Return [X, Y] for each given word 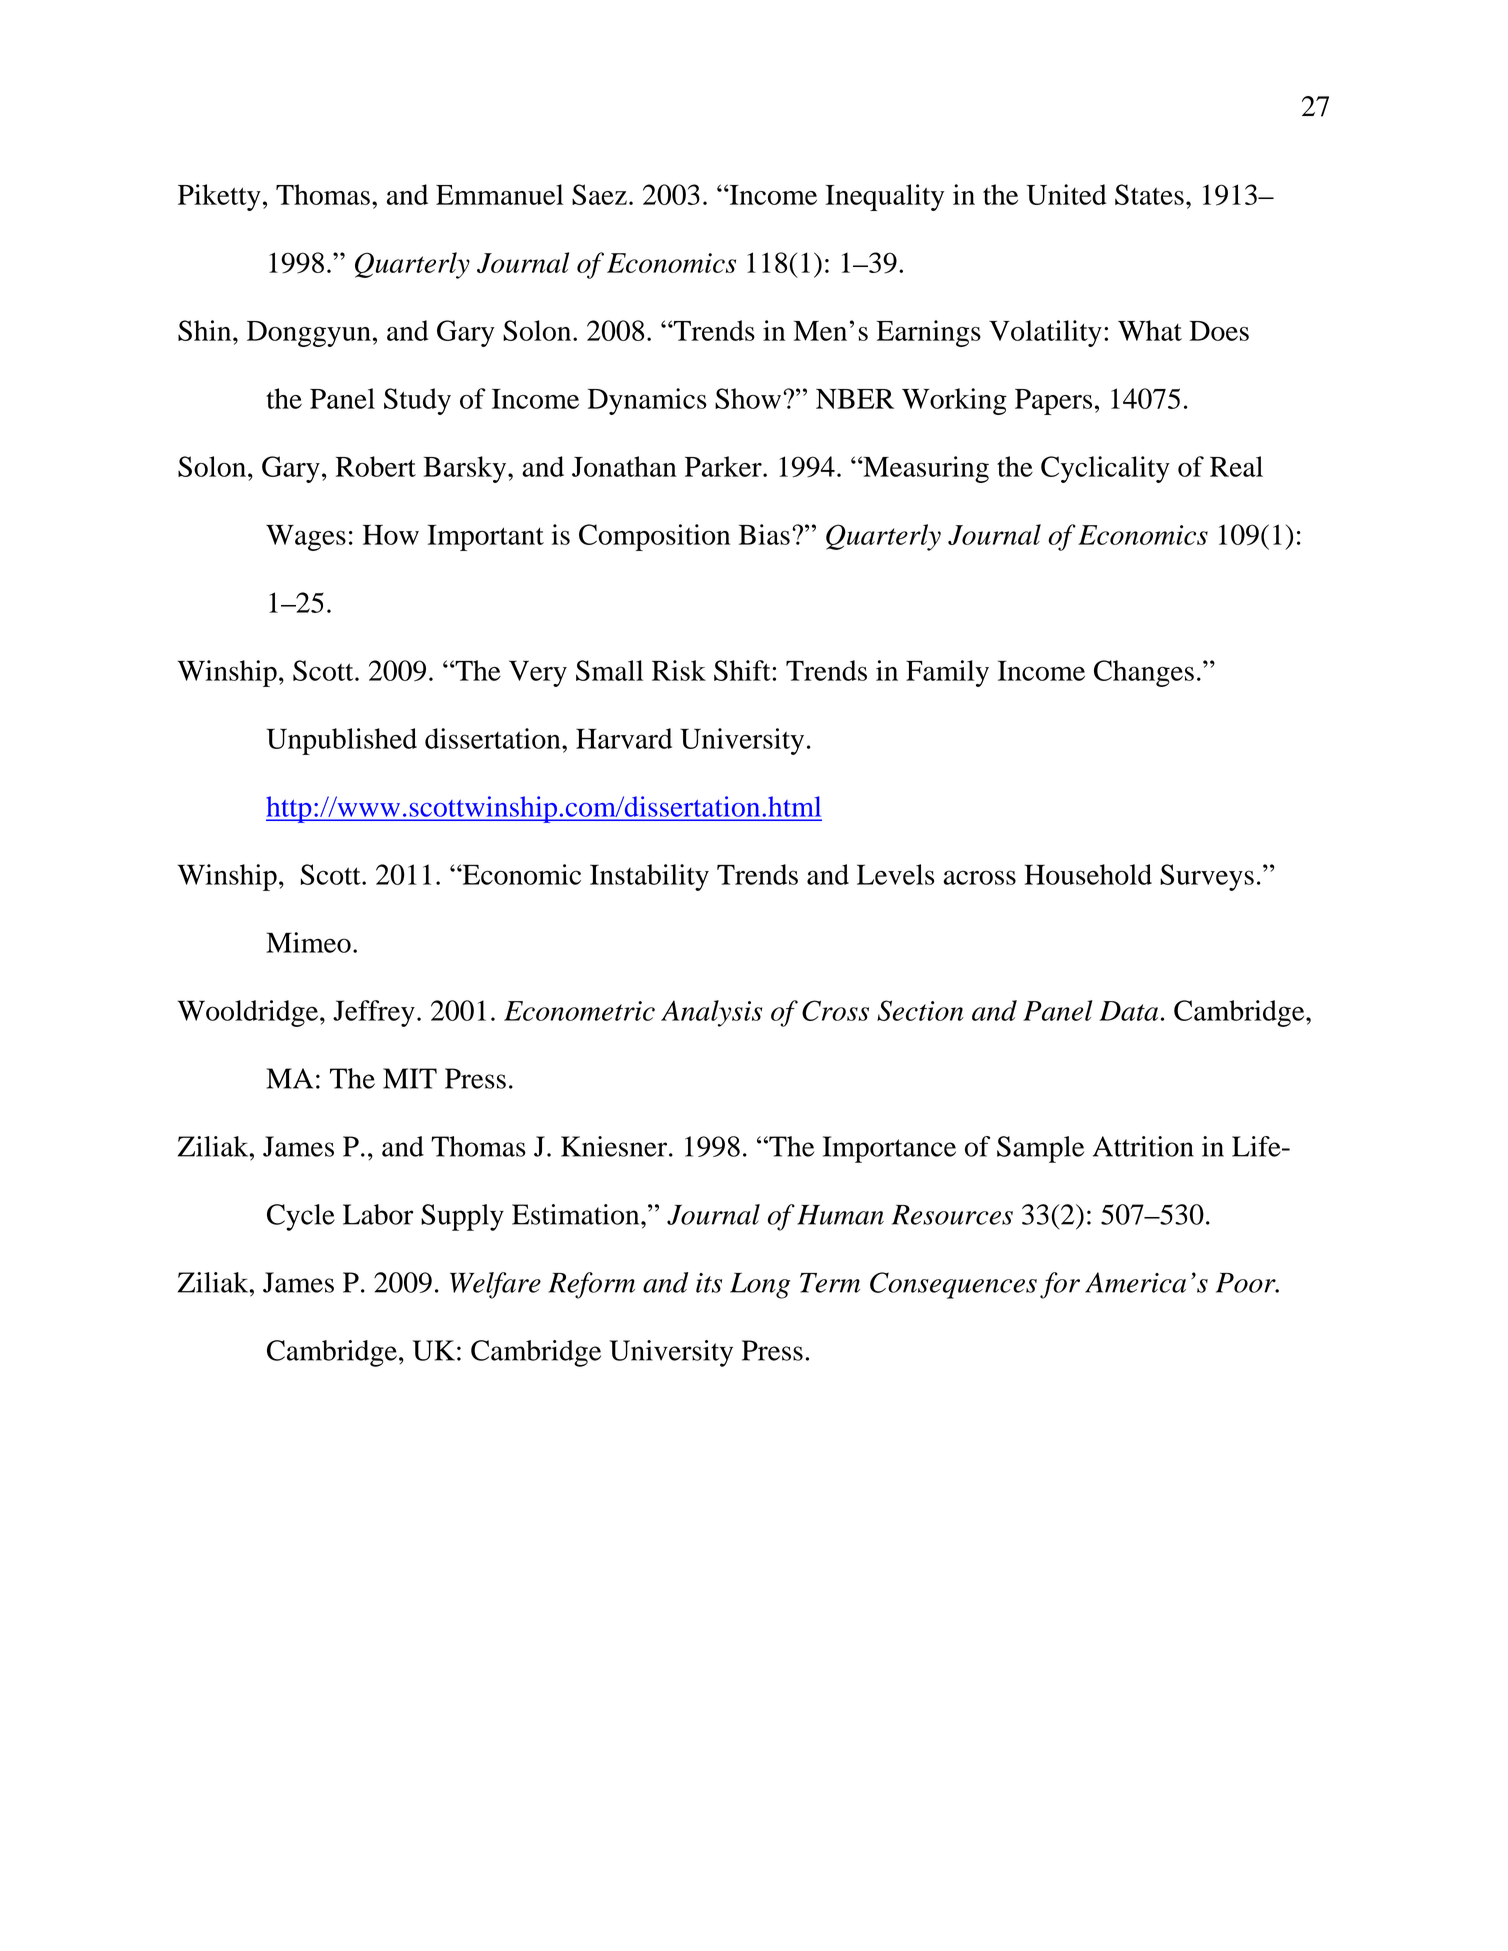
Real [1236, 466]
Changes [1144, 673]
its [709, 1283]
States [1149, 194]
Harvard [624, 738]
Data [1128, 1011]
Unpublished [341, 741]
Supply [462, 1217]
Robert [376, 466]
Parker [724, 466]
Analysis [711, 1013]
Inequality [884, 197]
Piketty [219, 197]
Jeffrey [374, 1013]
